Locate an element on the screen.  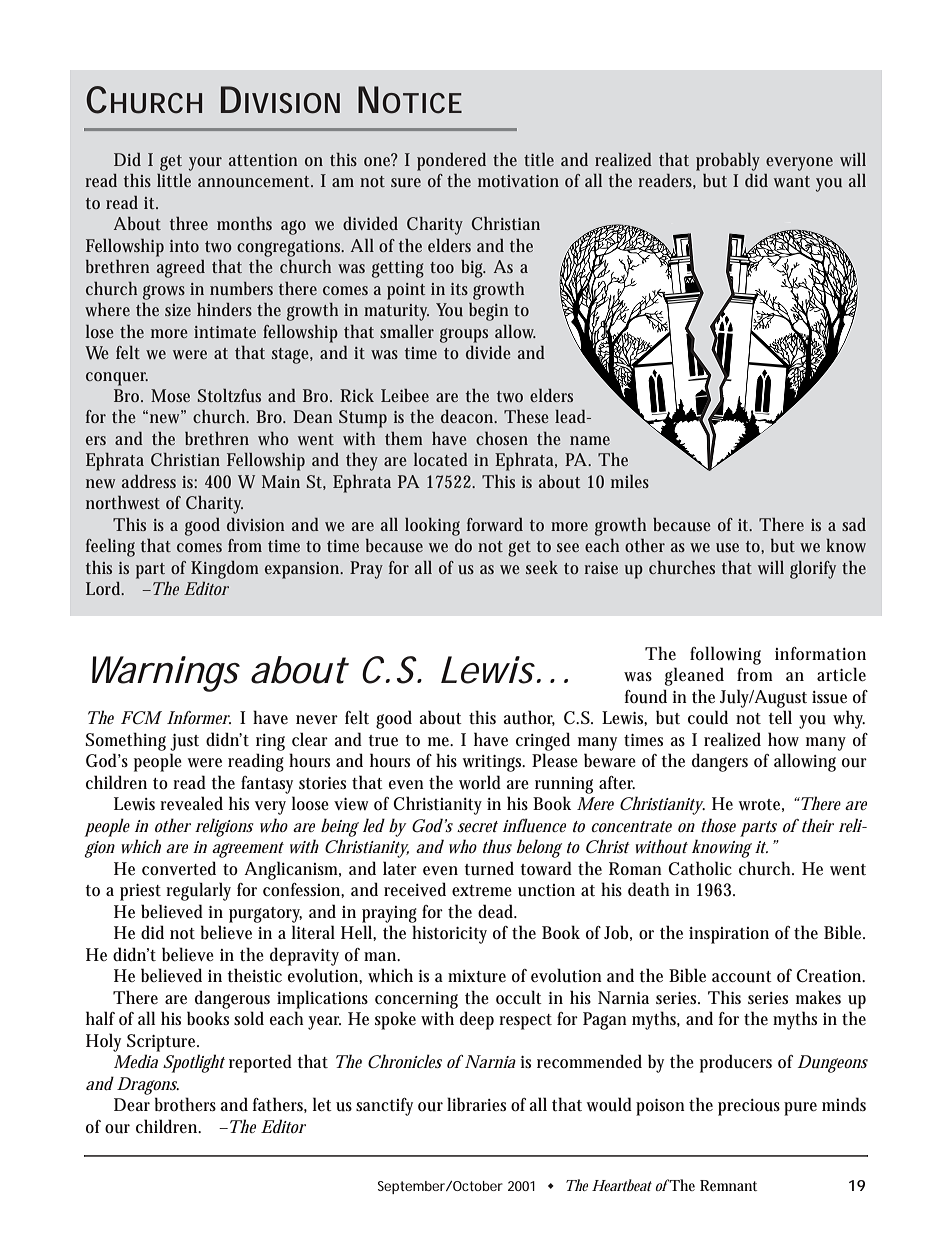
sad is located at coordinates (854, 524).
